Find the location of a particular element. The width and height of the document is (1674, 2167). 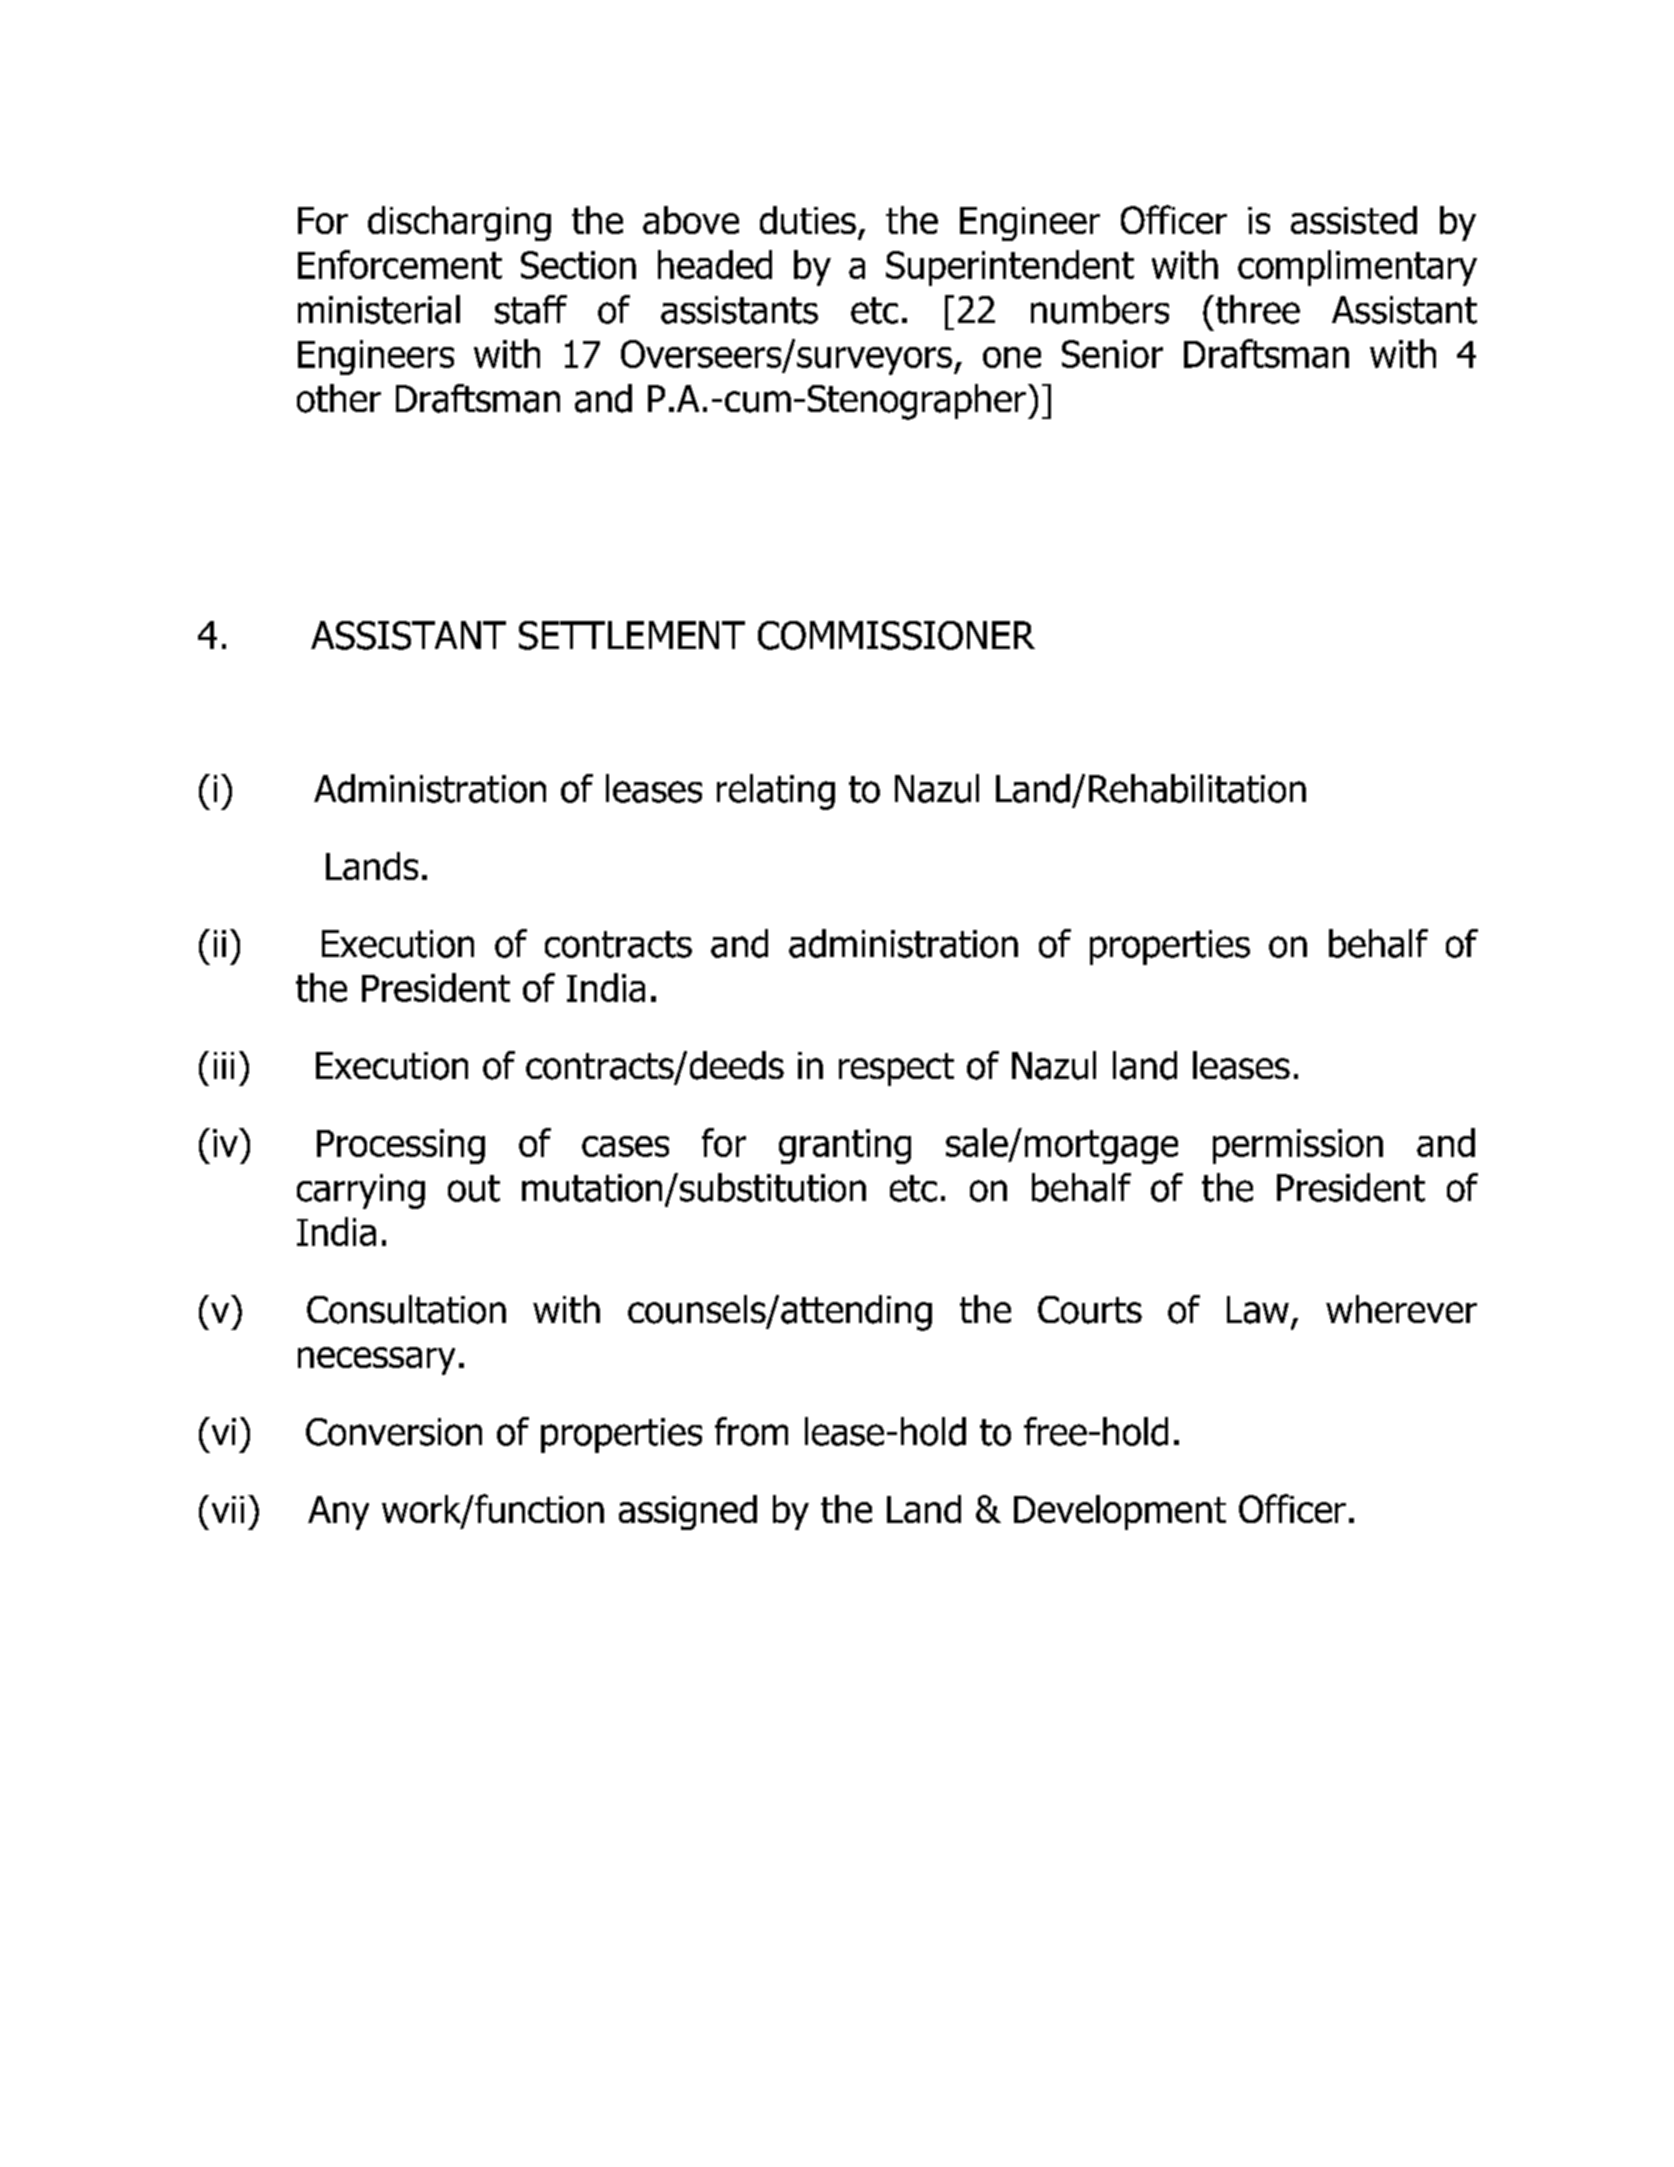

three is located at coordinates (1258, 309).
